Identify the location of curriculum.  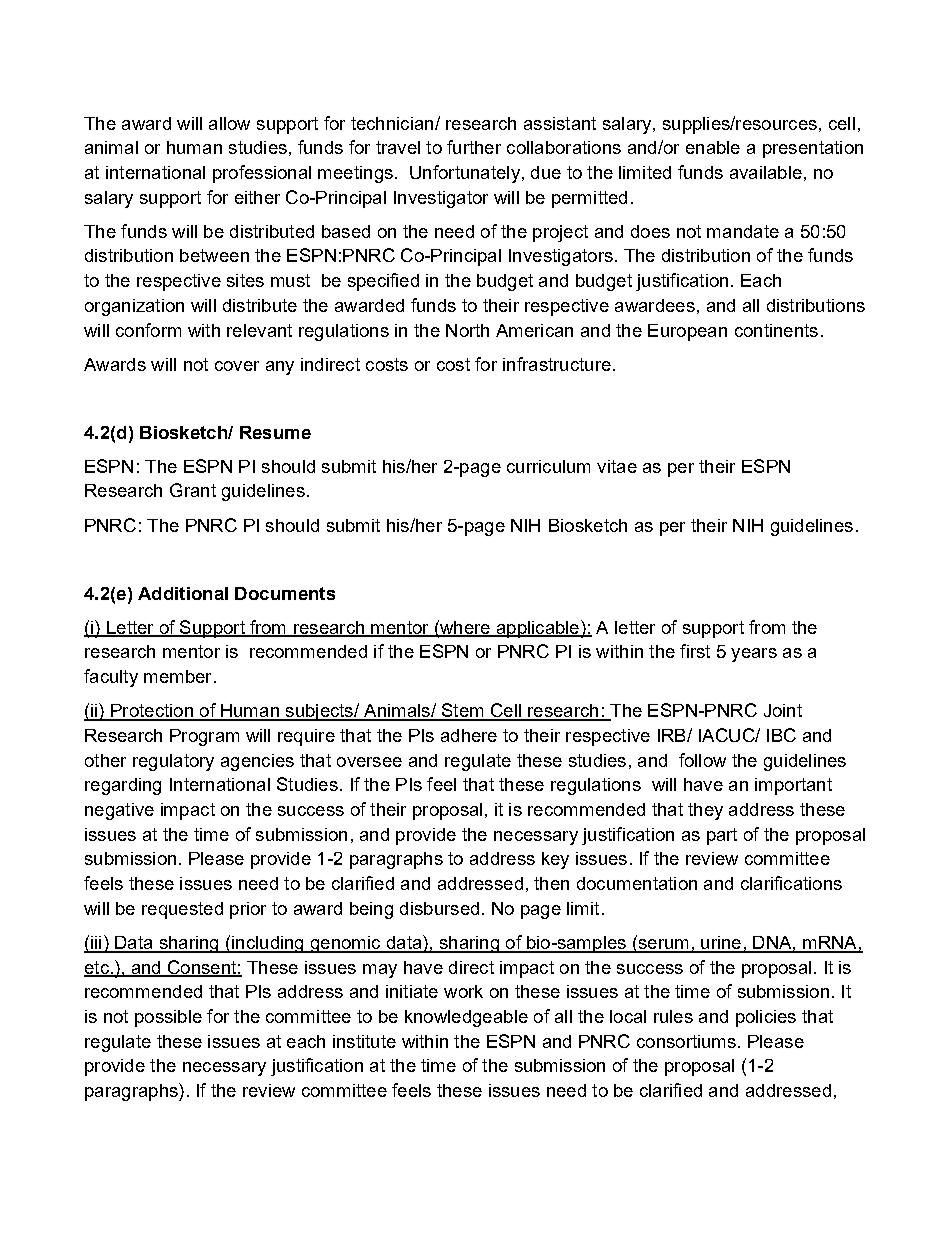
(548, 466).
